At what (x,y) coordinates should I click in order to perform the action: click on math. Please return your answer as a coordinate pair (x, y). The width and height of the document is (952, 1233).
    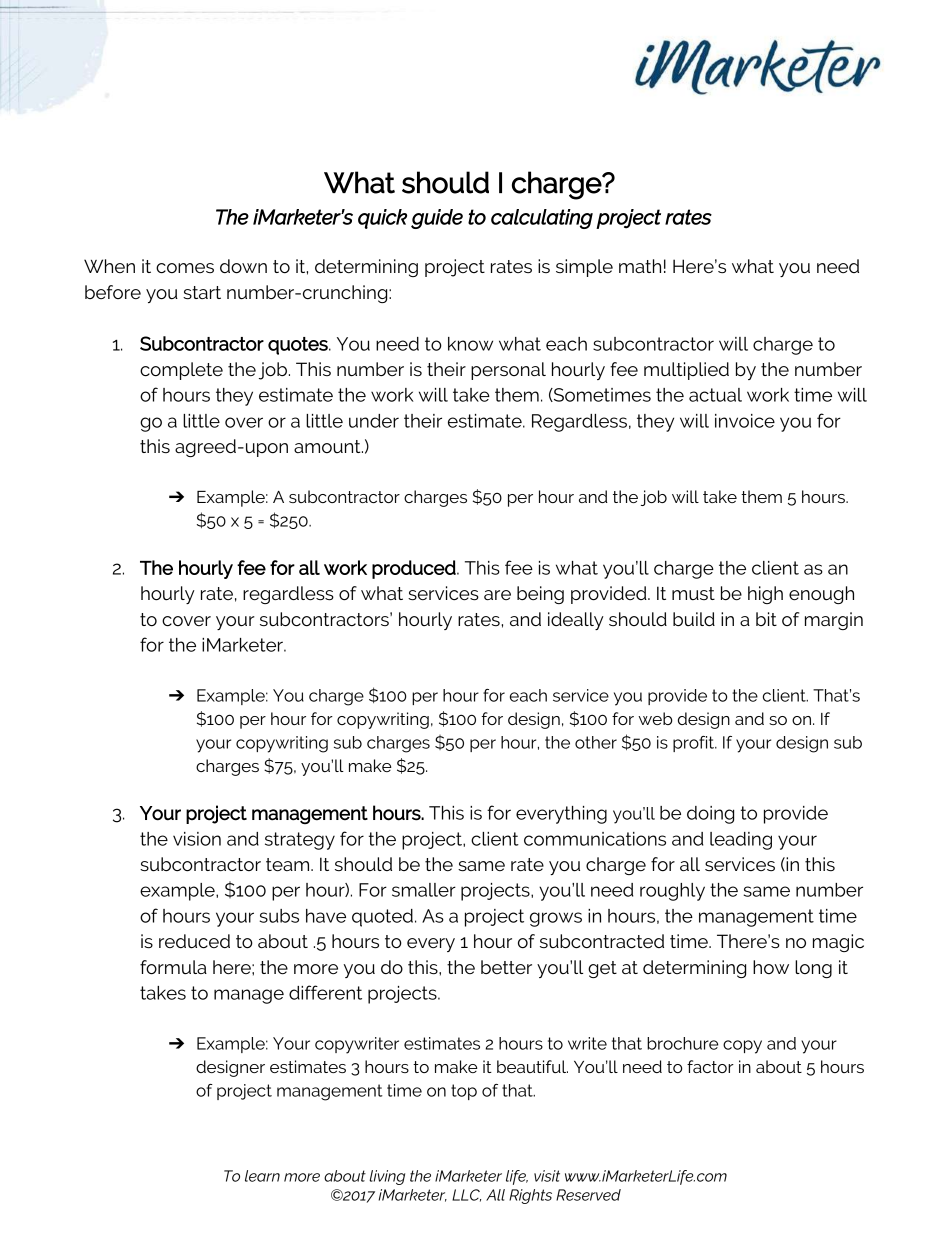
    Looking at the image, I should click on (640, 266).
